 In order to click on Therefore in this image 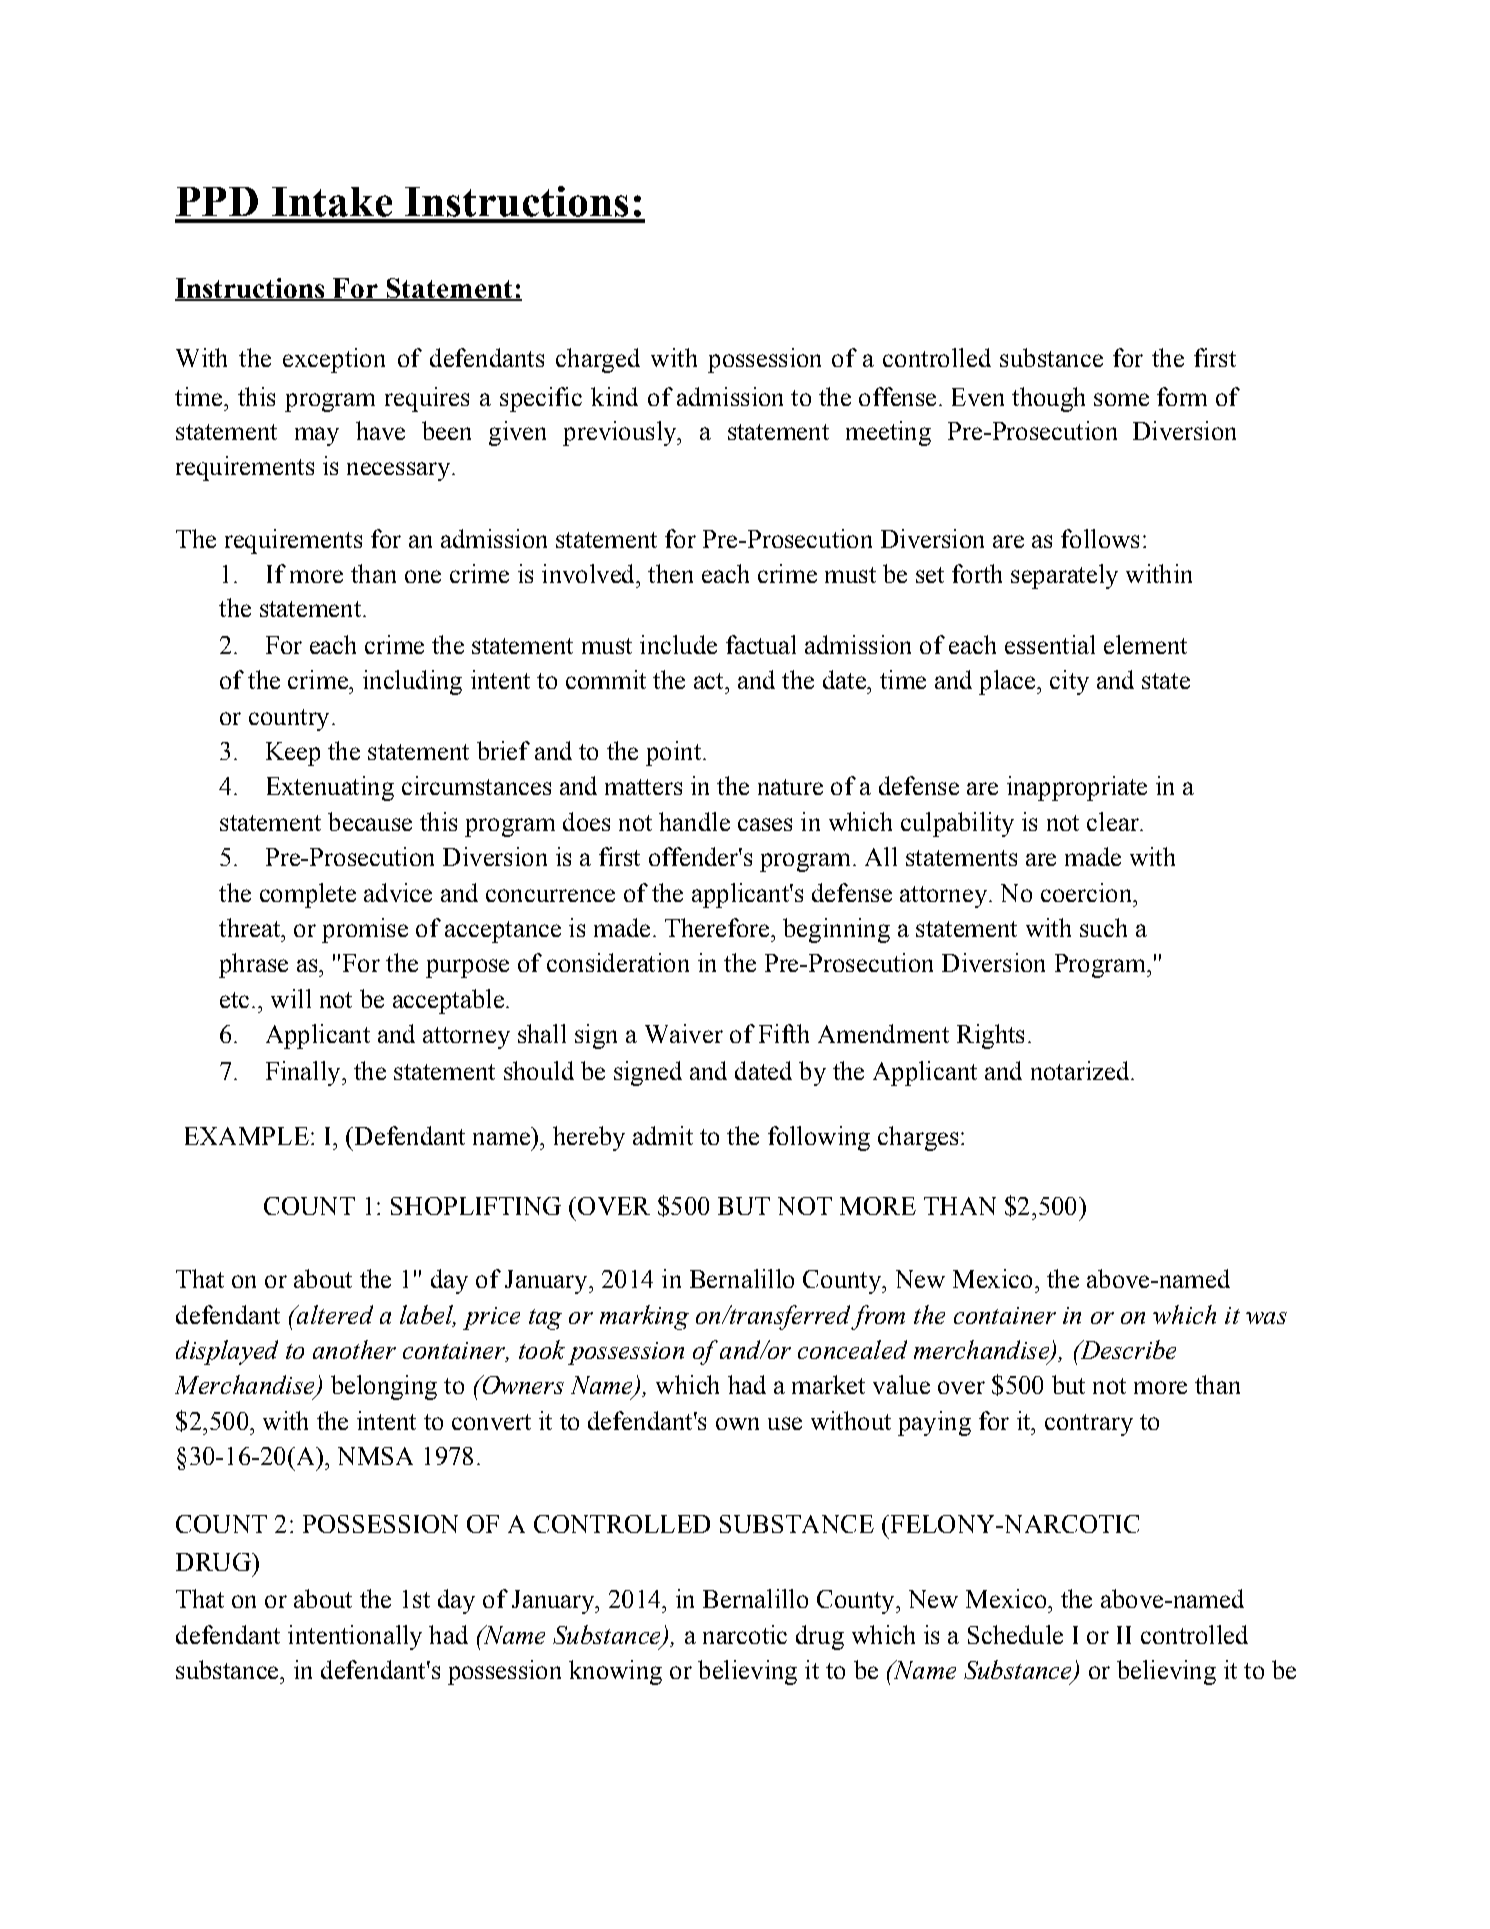, I will do `click(717, 927)`.
